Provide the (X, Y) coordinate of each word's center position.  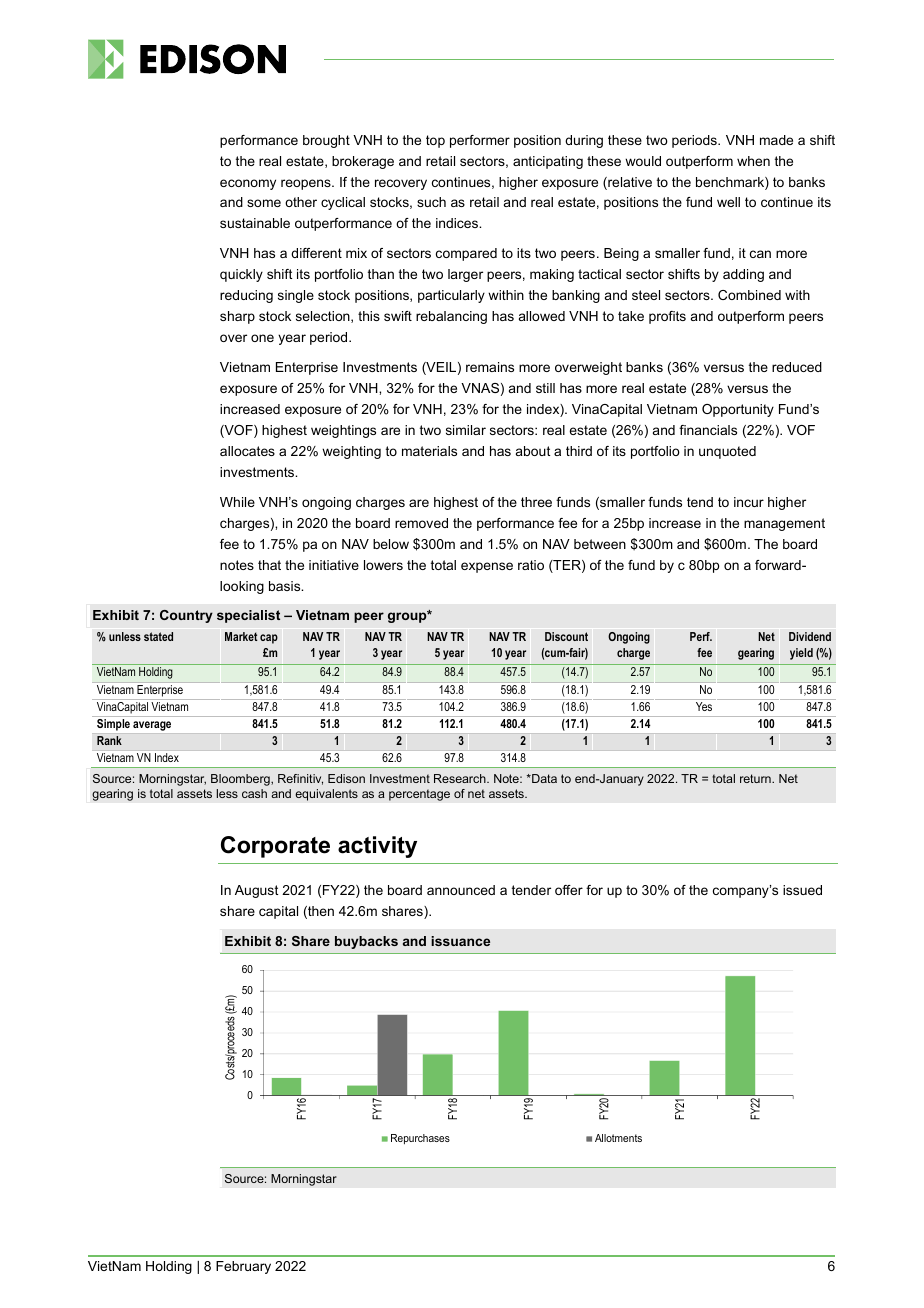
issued (802, 890)
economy (248, 184)
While (237, 502)
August (256, 891)
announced (461, 890)
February (243, 1267)
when (753, 161)
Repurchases (420, 1139)
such (431, 202)
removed (421, 523)
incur (749, 502)
